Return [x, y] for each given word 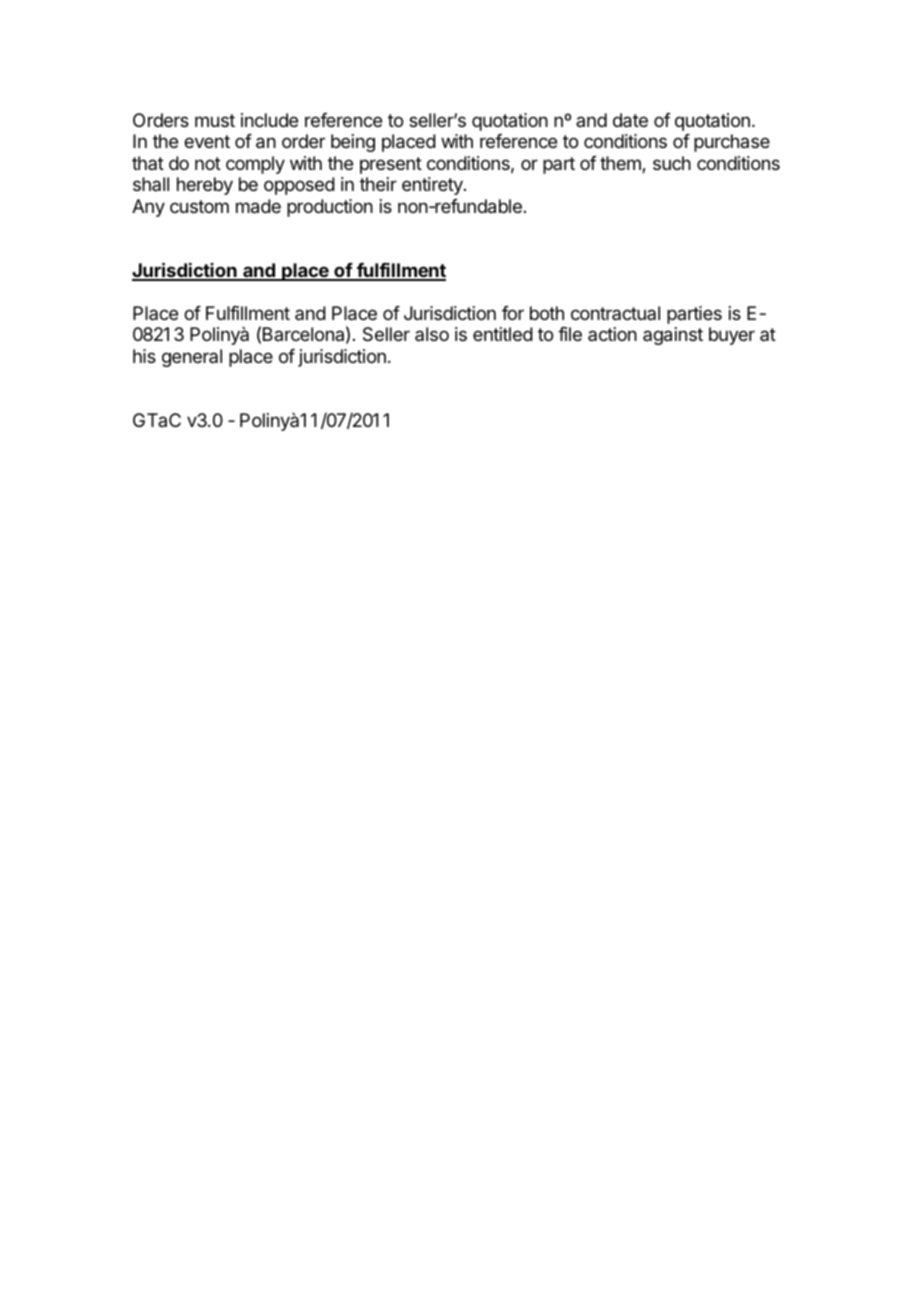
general [192, 358]
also [432, 334]
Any [148, 208]
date [630, 120]
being [353, 143]
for [513, 313]
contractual [615, 313]
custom [199, 206]
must [215, 120]
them [621, 164]
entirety [433, 186]
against [673, 336]
